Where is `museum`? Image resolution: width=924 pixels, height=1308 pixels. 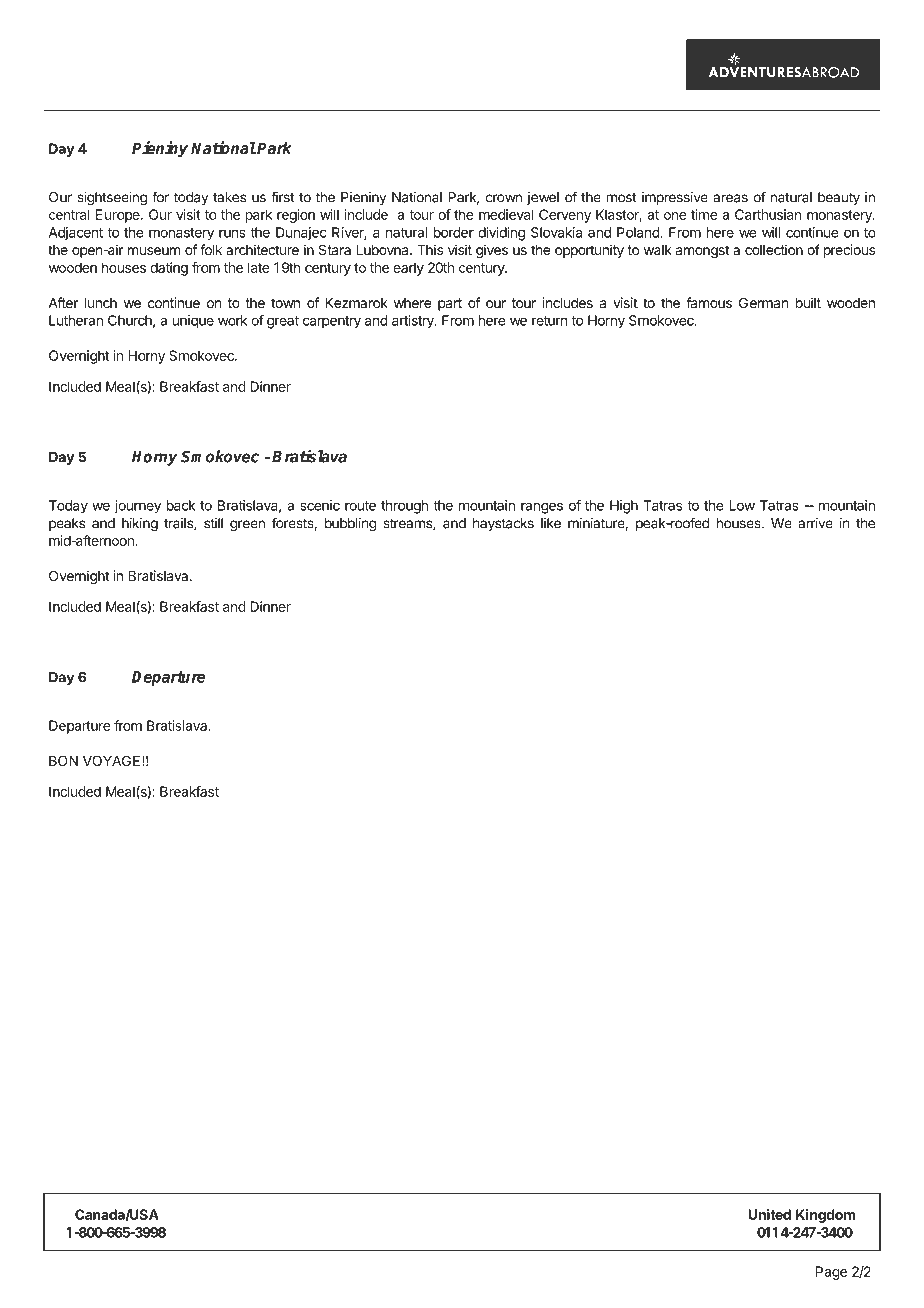
museum is located at coordinates (154, 251).
